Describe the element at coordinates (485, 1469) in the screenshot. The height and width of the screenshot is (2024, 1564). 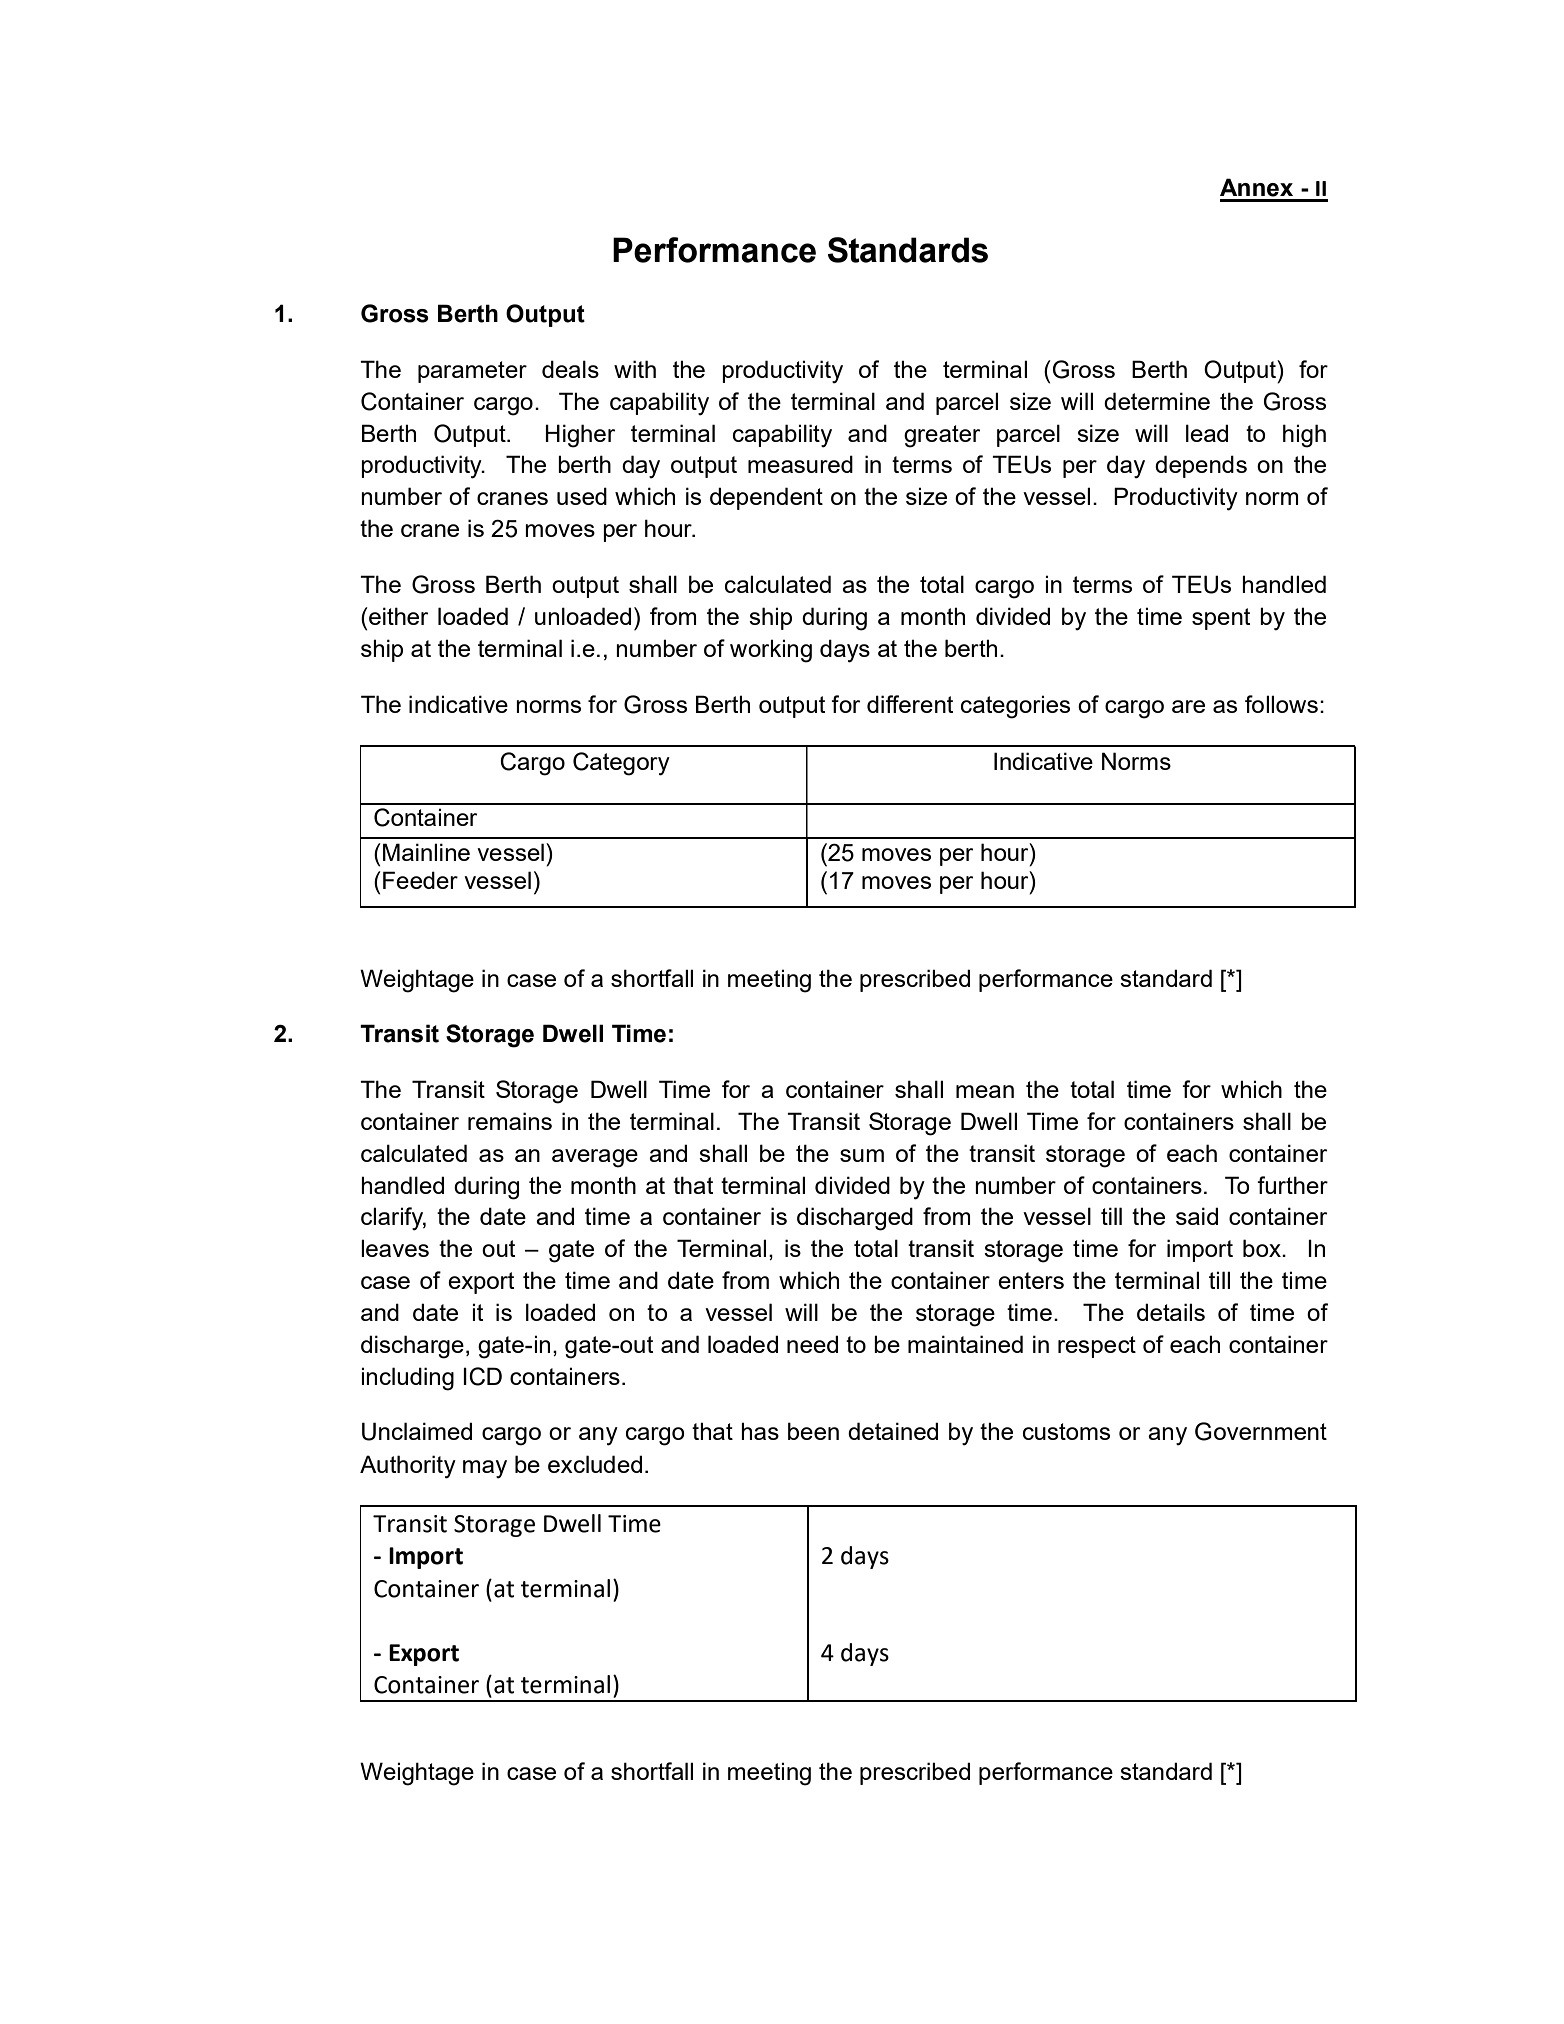
I see `may` at that location.
